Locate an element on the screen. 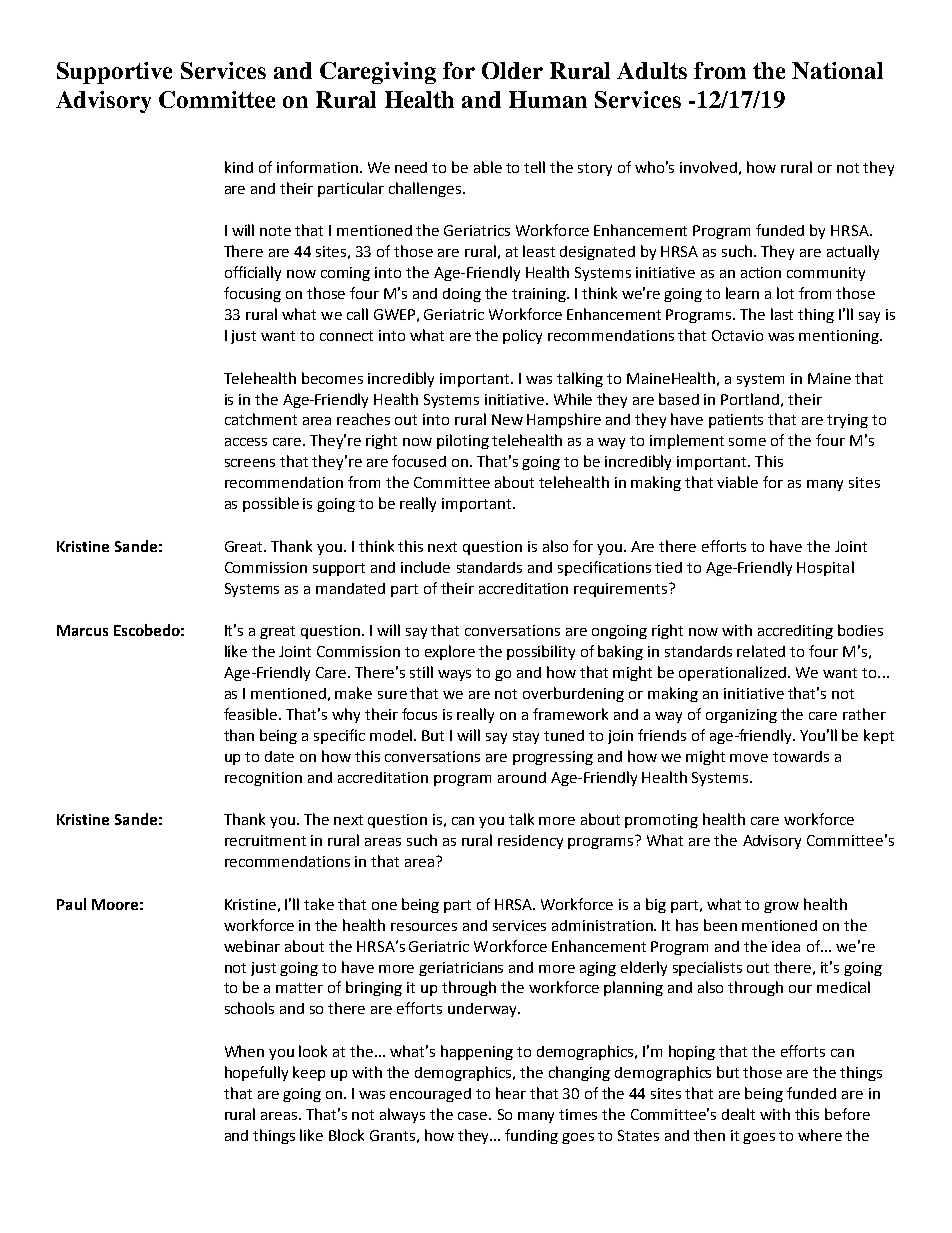 This screenshot has width=952, height=1233. include is located at coordinates (425, 567).
